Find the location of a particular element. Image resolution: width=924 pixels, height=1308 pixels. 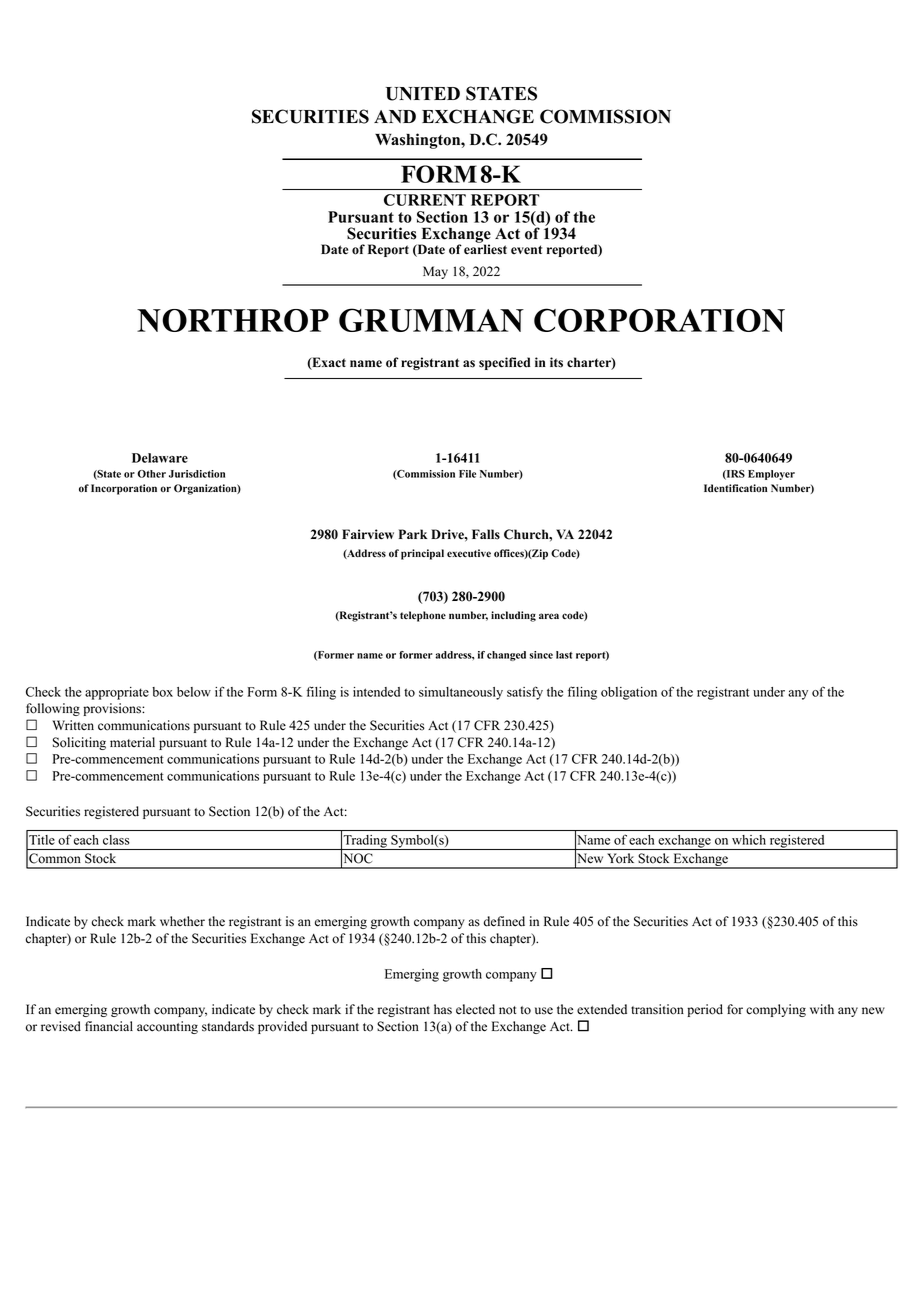

event is located at coordinates (526, 250).
